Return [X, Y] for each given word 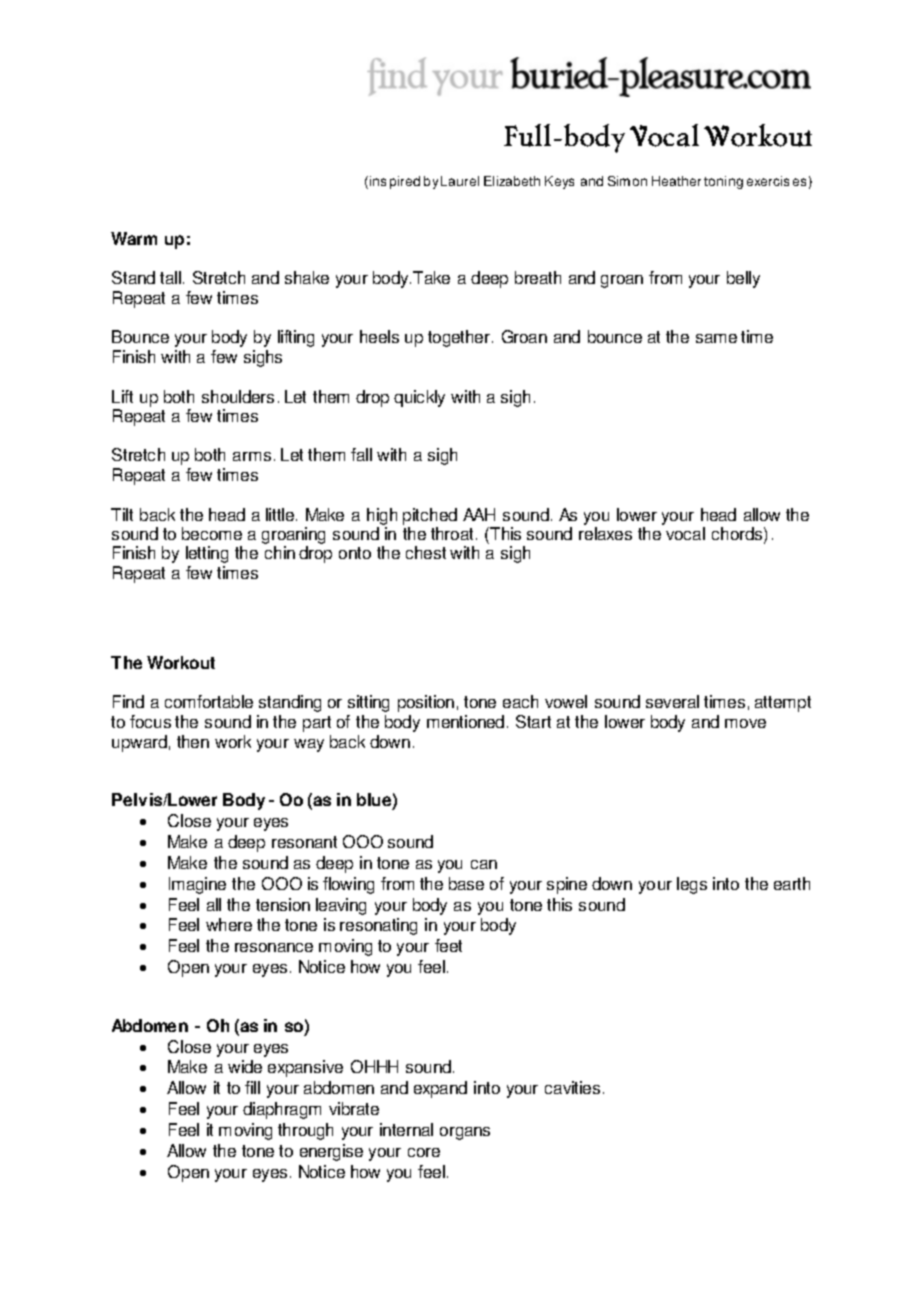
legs [692, 885]
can [484, 864]
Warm [134, 238]
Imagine [197, 885]
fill [252, 1087]
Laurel [460, 181]
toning [723, 182]
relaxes [605, 533]
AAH [479, 514]
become [212, 533]
